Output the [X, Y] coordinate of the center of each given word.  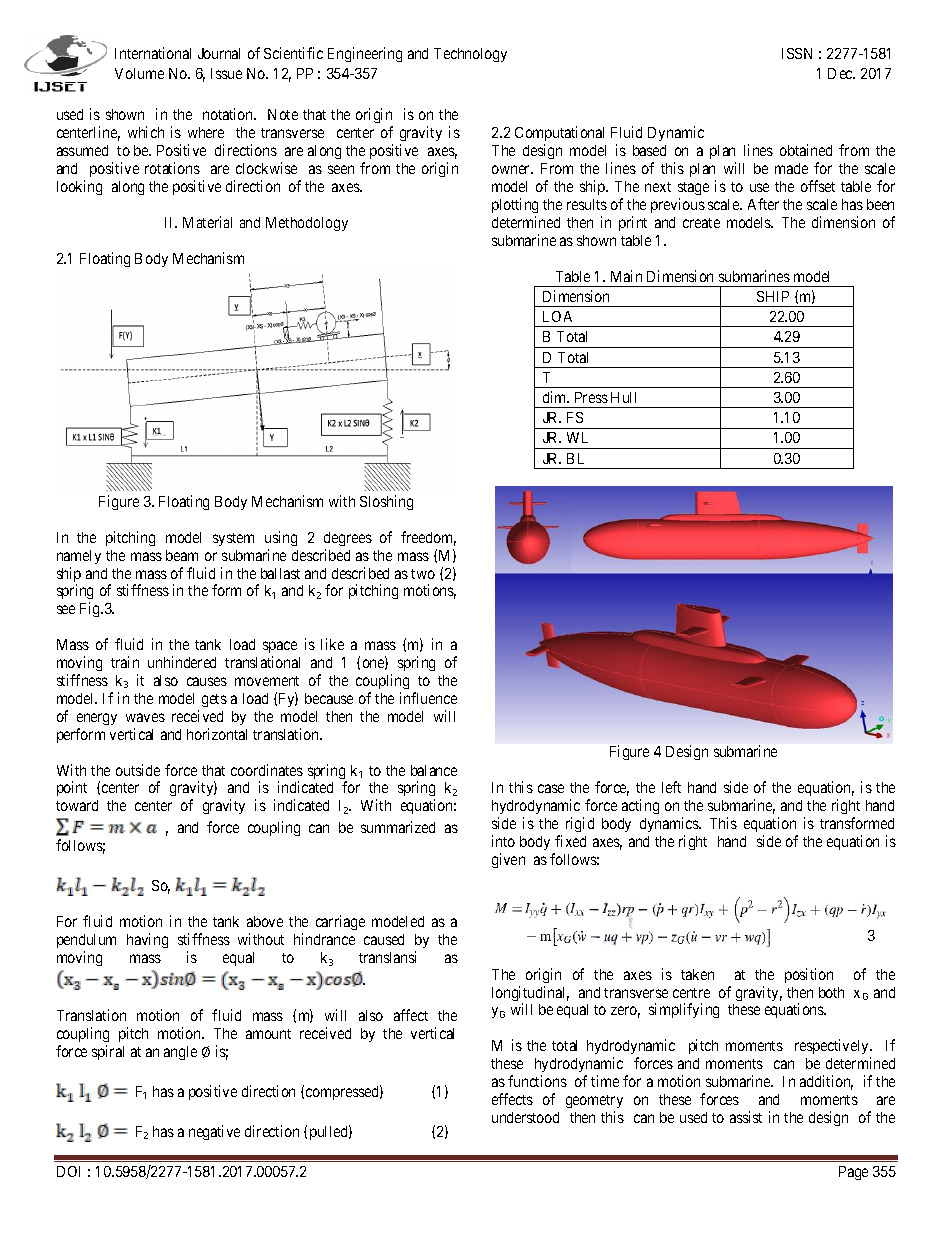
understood [525, 1117]
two [423, 574]
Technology [470, 55]
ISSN [797, 53]
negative [214, 1132]
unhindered [182, 662]
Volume [139, 73]
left [671, 787]
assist [746, 1117]
